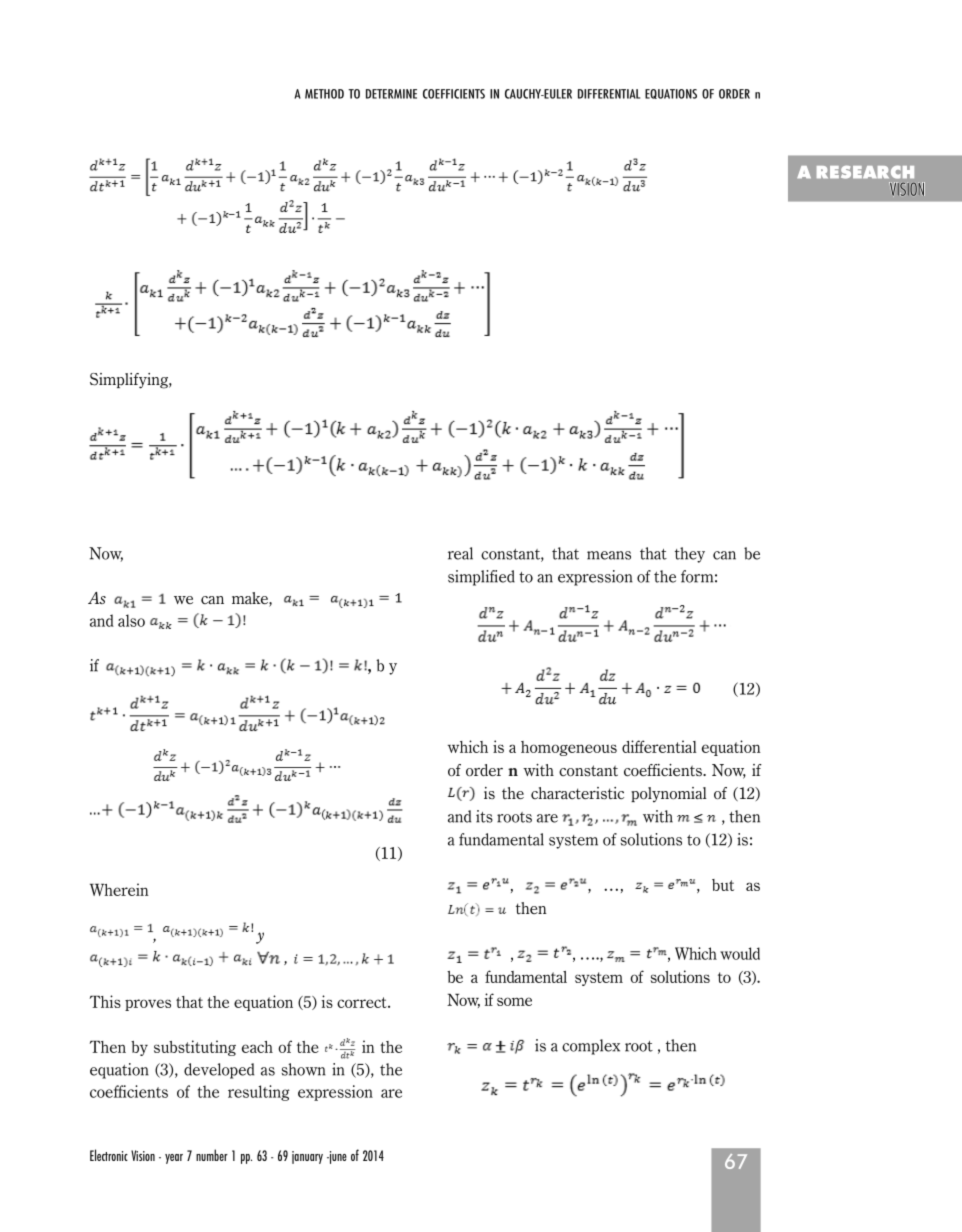 This page has width=962, height=1232. Describe the element at coordinates (723, 885) in the page. I see `but` at that location.
